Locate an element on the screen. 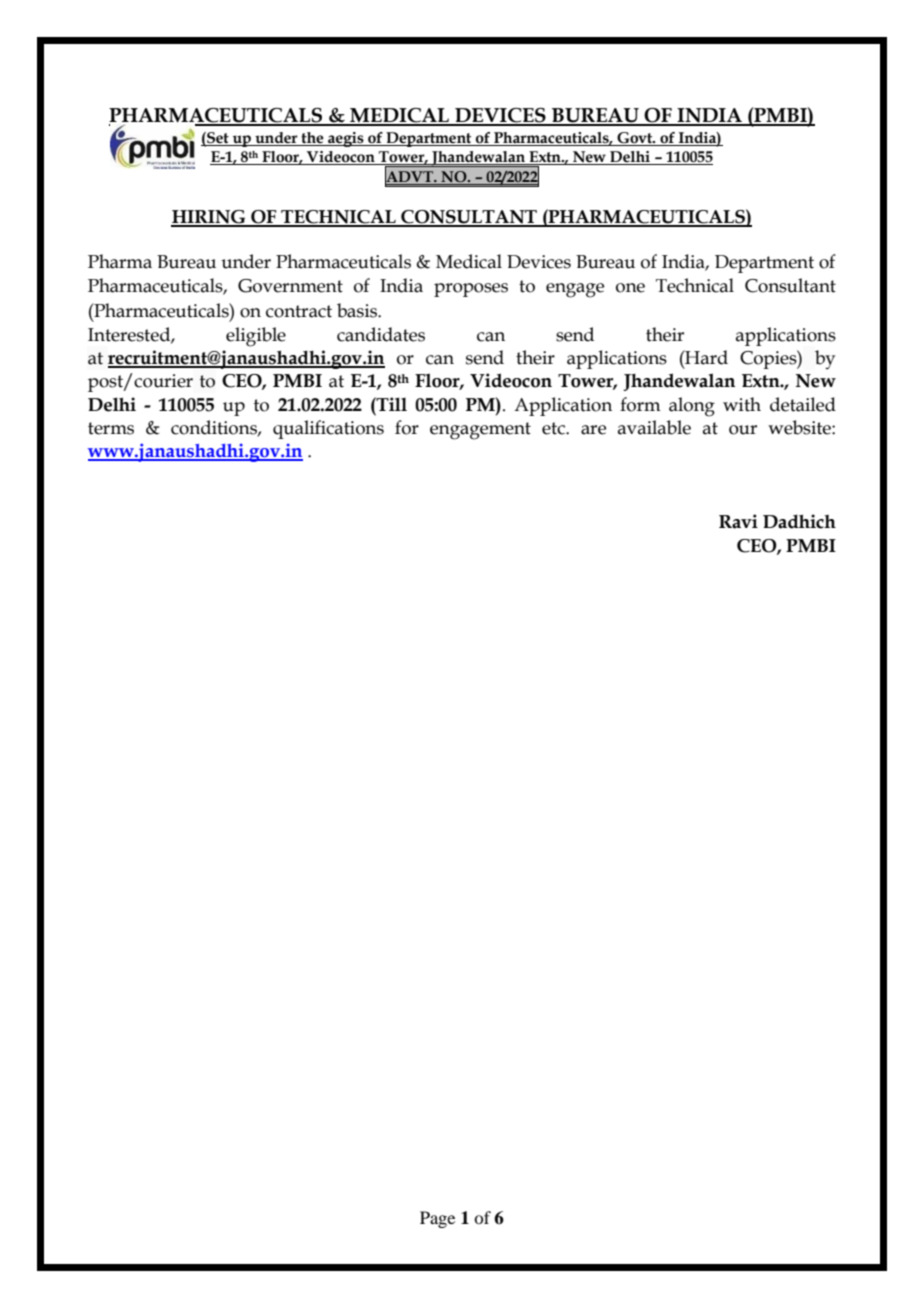  aegis is located at coordinates (346, 139).
